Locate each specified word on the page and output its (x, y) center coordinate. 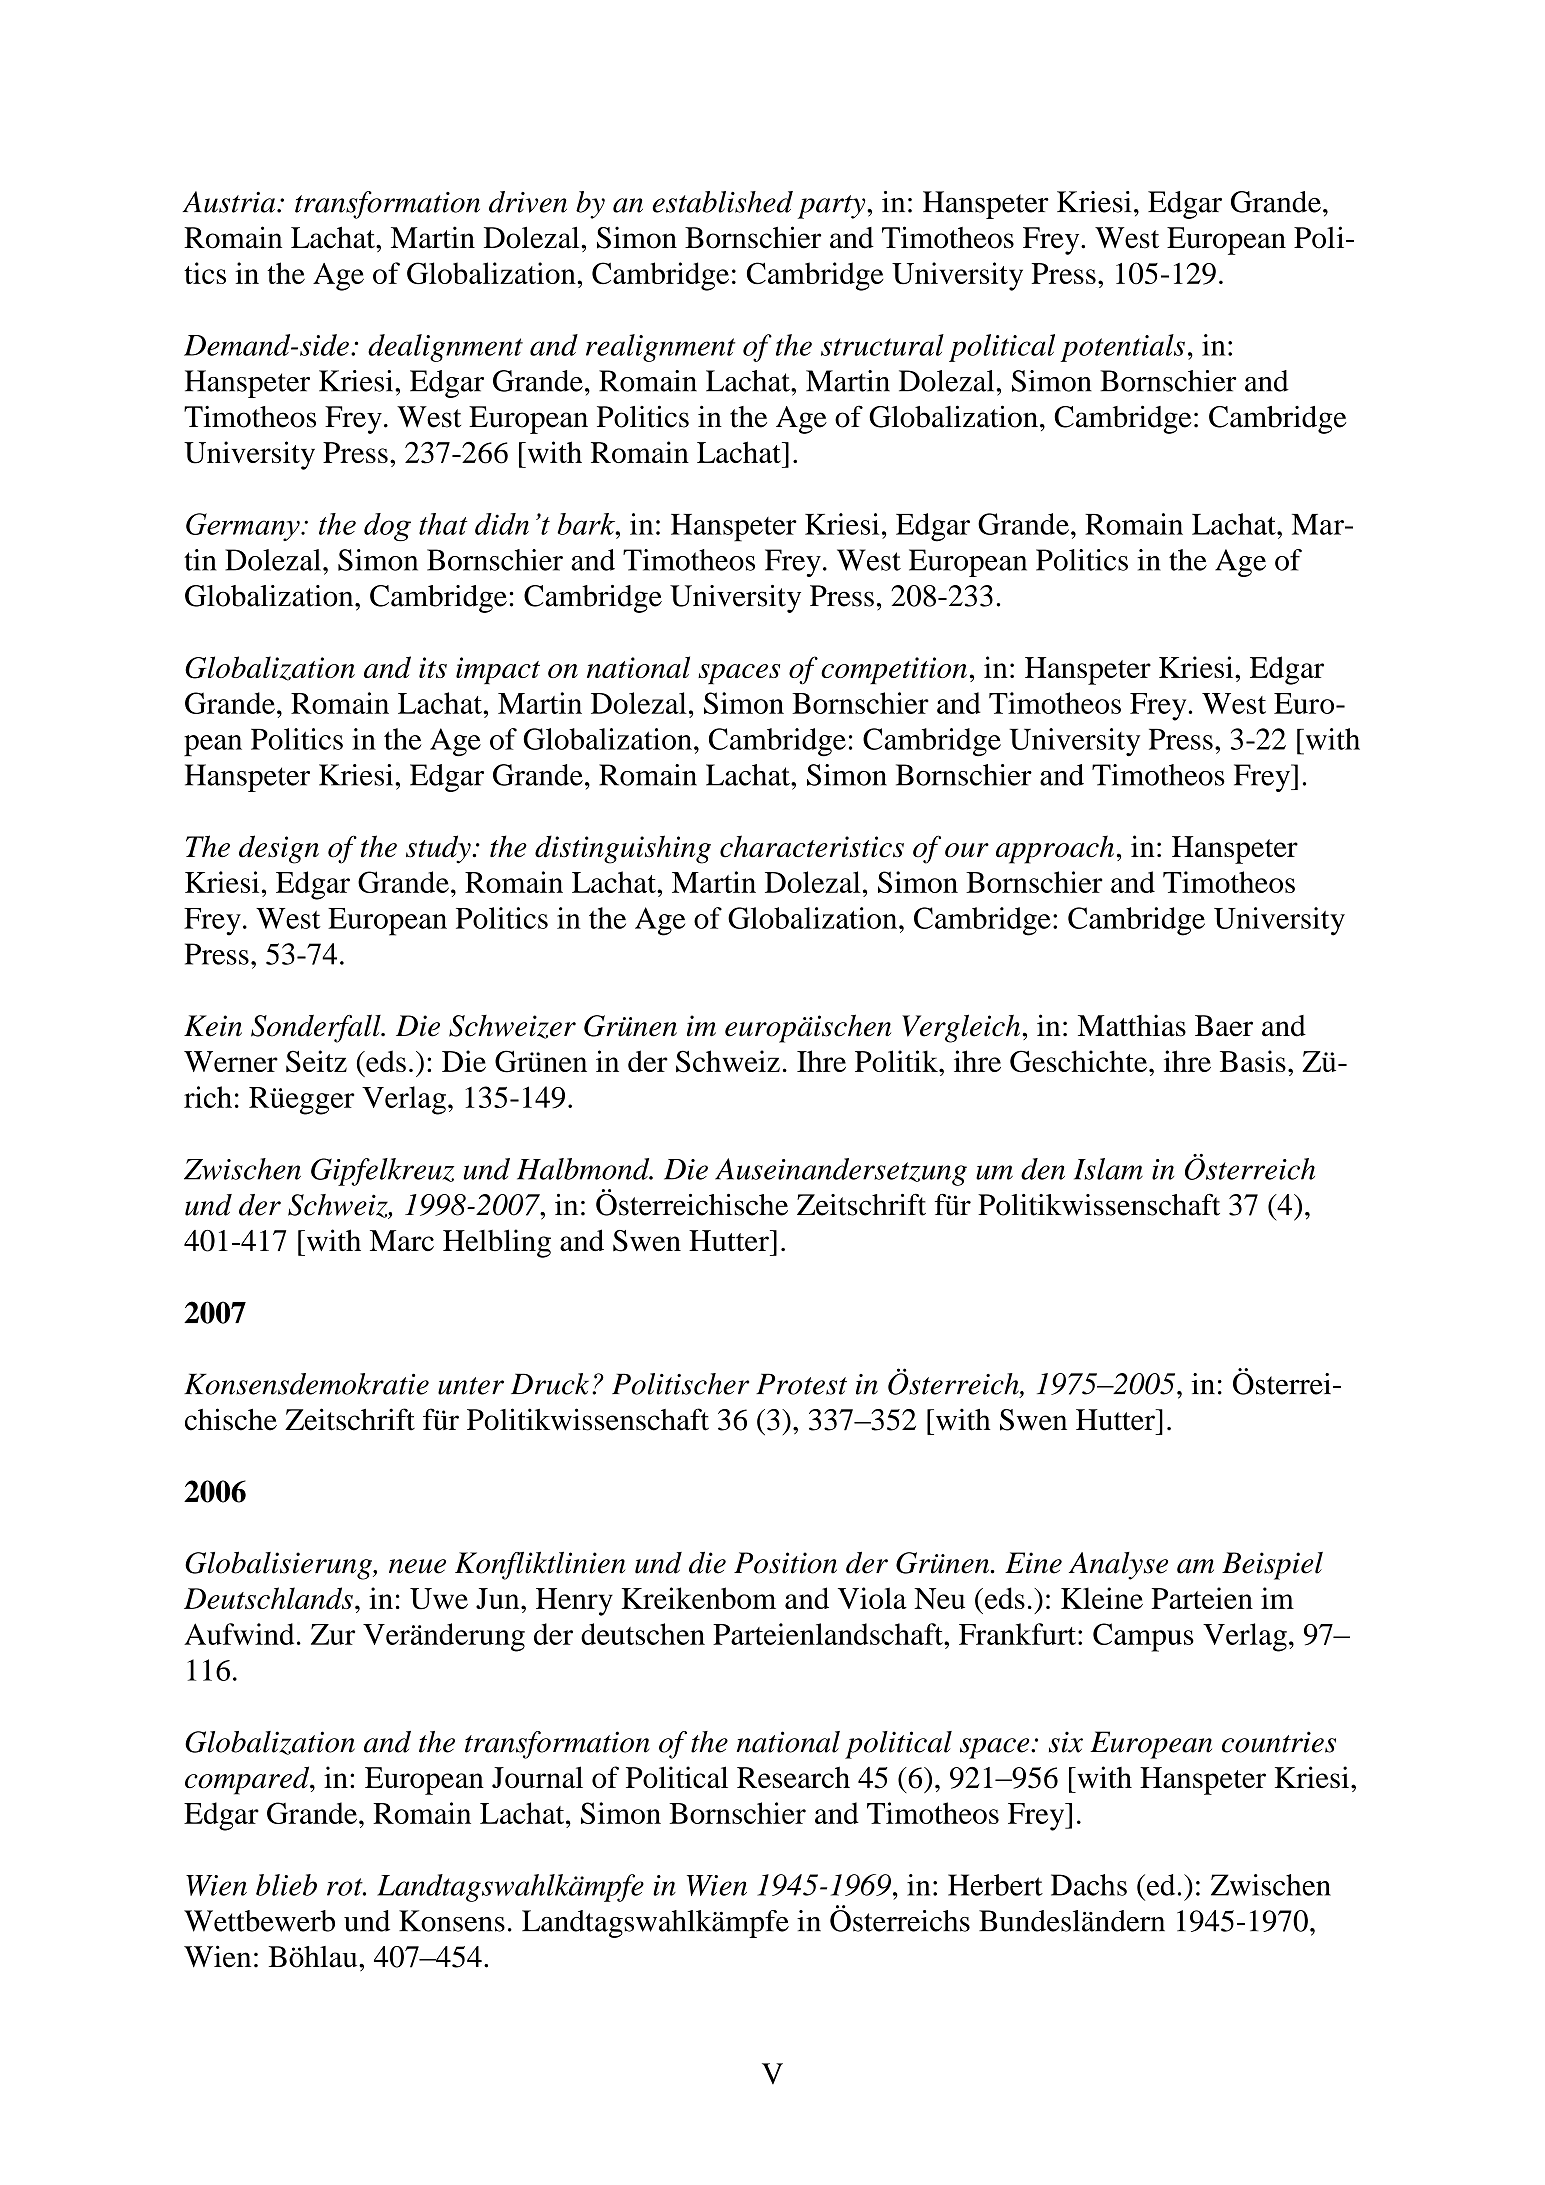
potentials (1122, 348)
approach (1055, 849)
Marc (402, 1240)
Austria (230, 202)
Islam (1108, 1169)
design (279, 849)
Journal (537, 1777)
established (722, 202)
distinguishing (623, 849)
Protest (801, 1384)
